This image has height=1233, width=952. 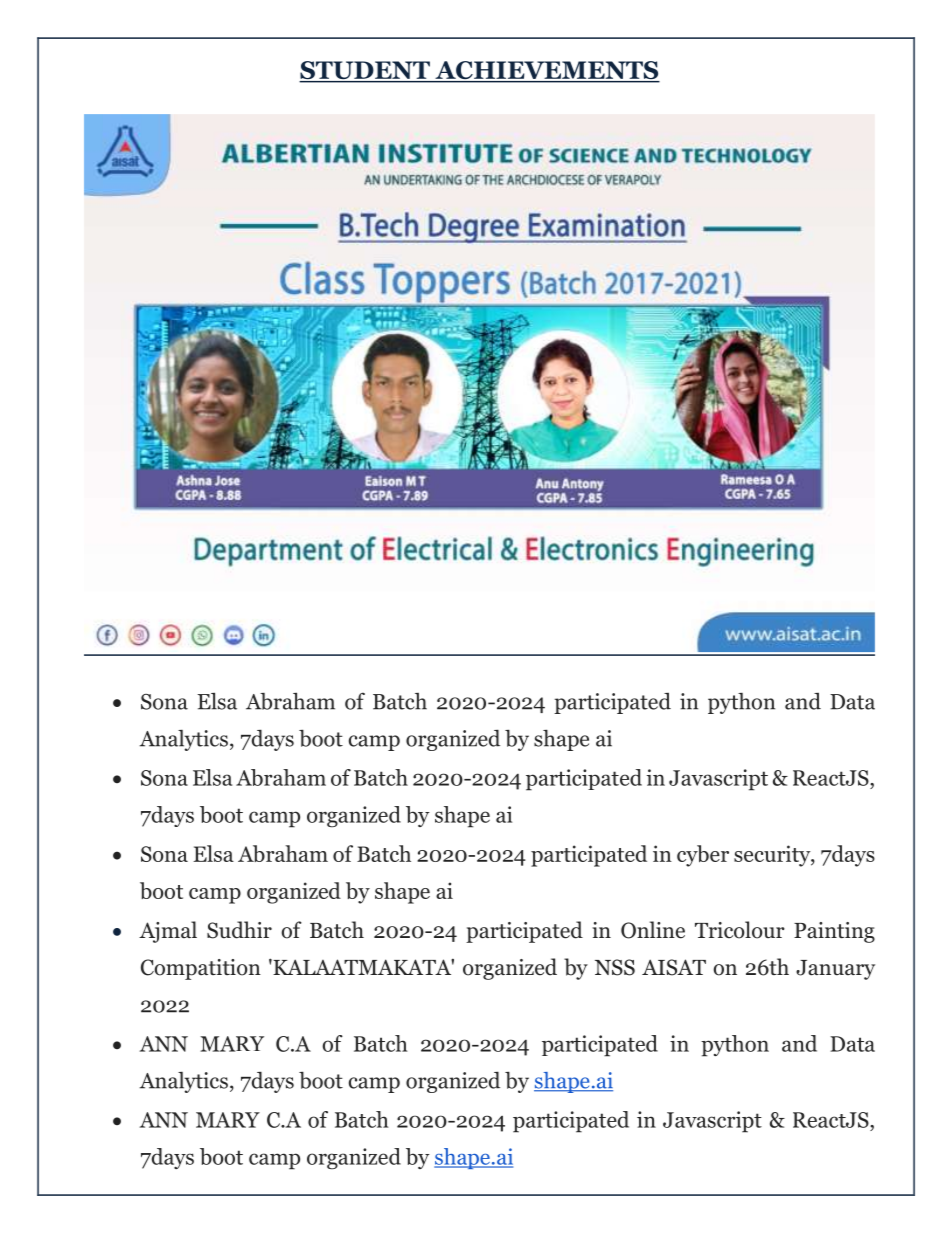 I want to click on STUDENT, so click(x=365, y=71).
